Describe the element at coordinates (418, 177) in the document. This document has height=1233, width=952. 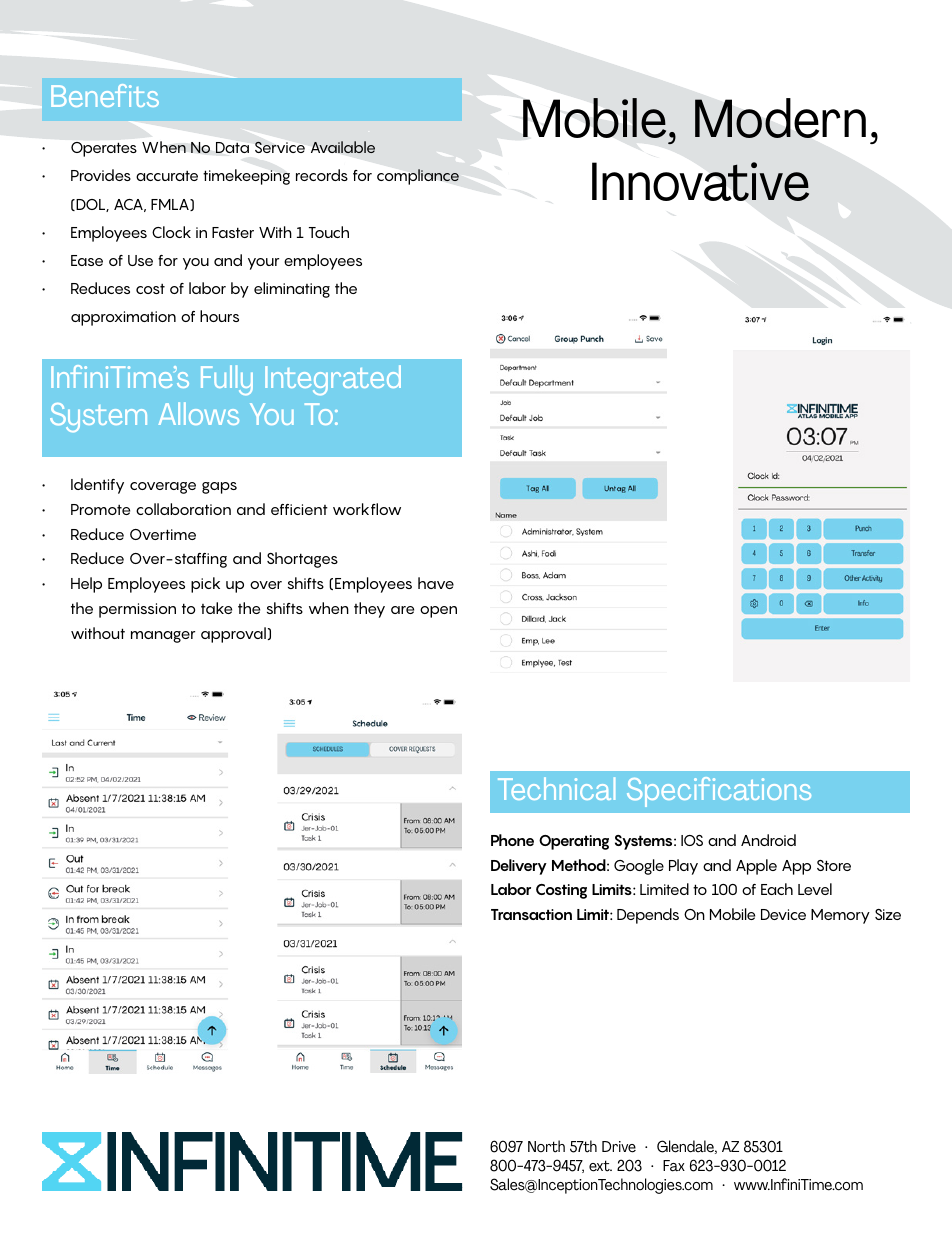
I see `compliance` at that location.
